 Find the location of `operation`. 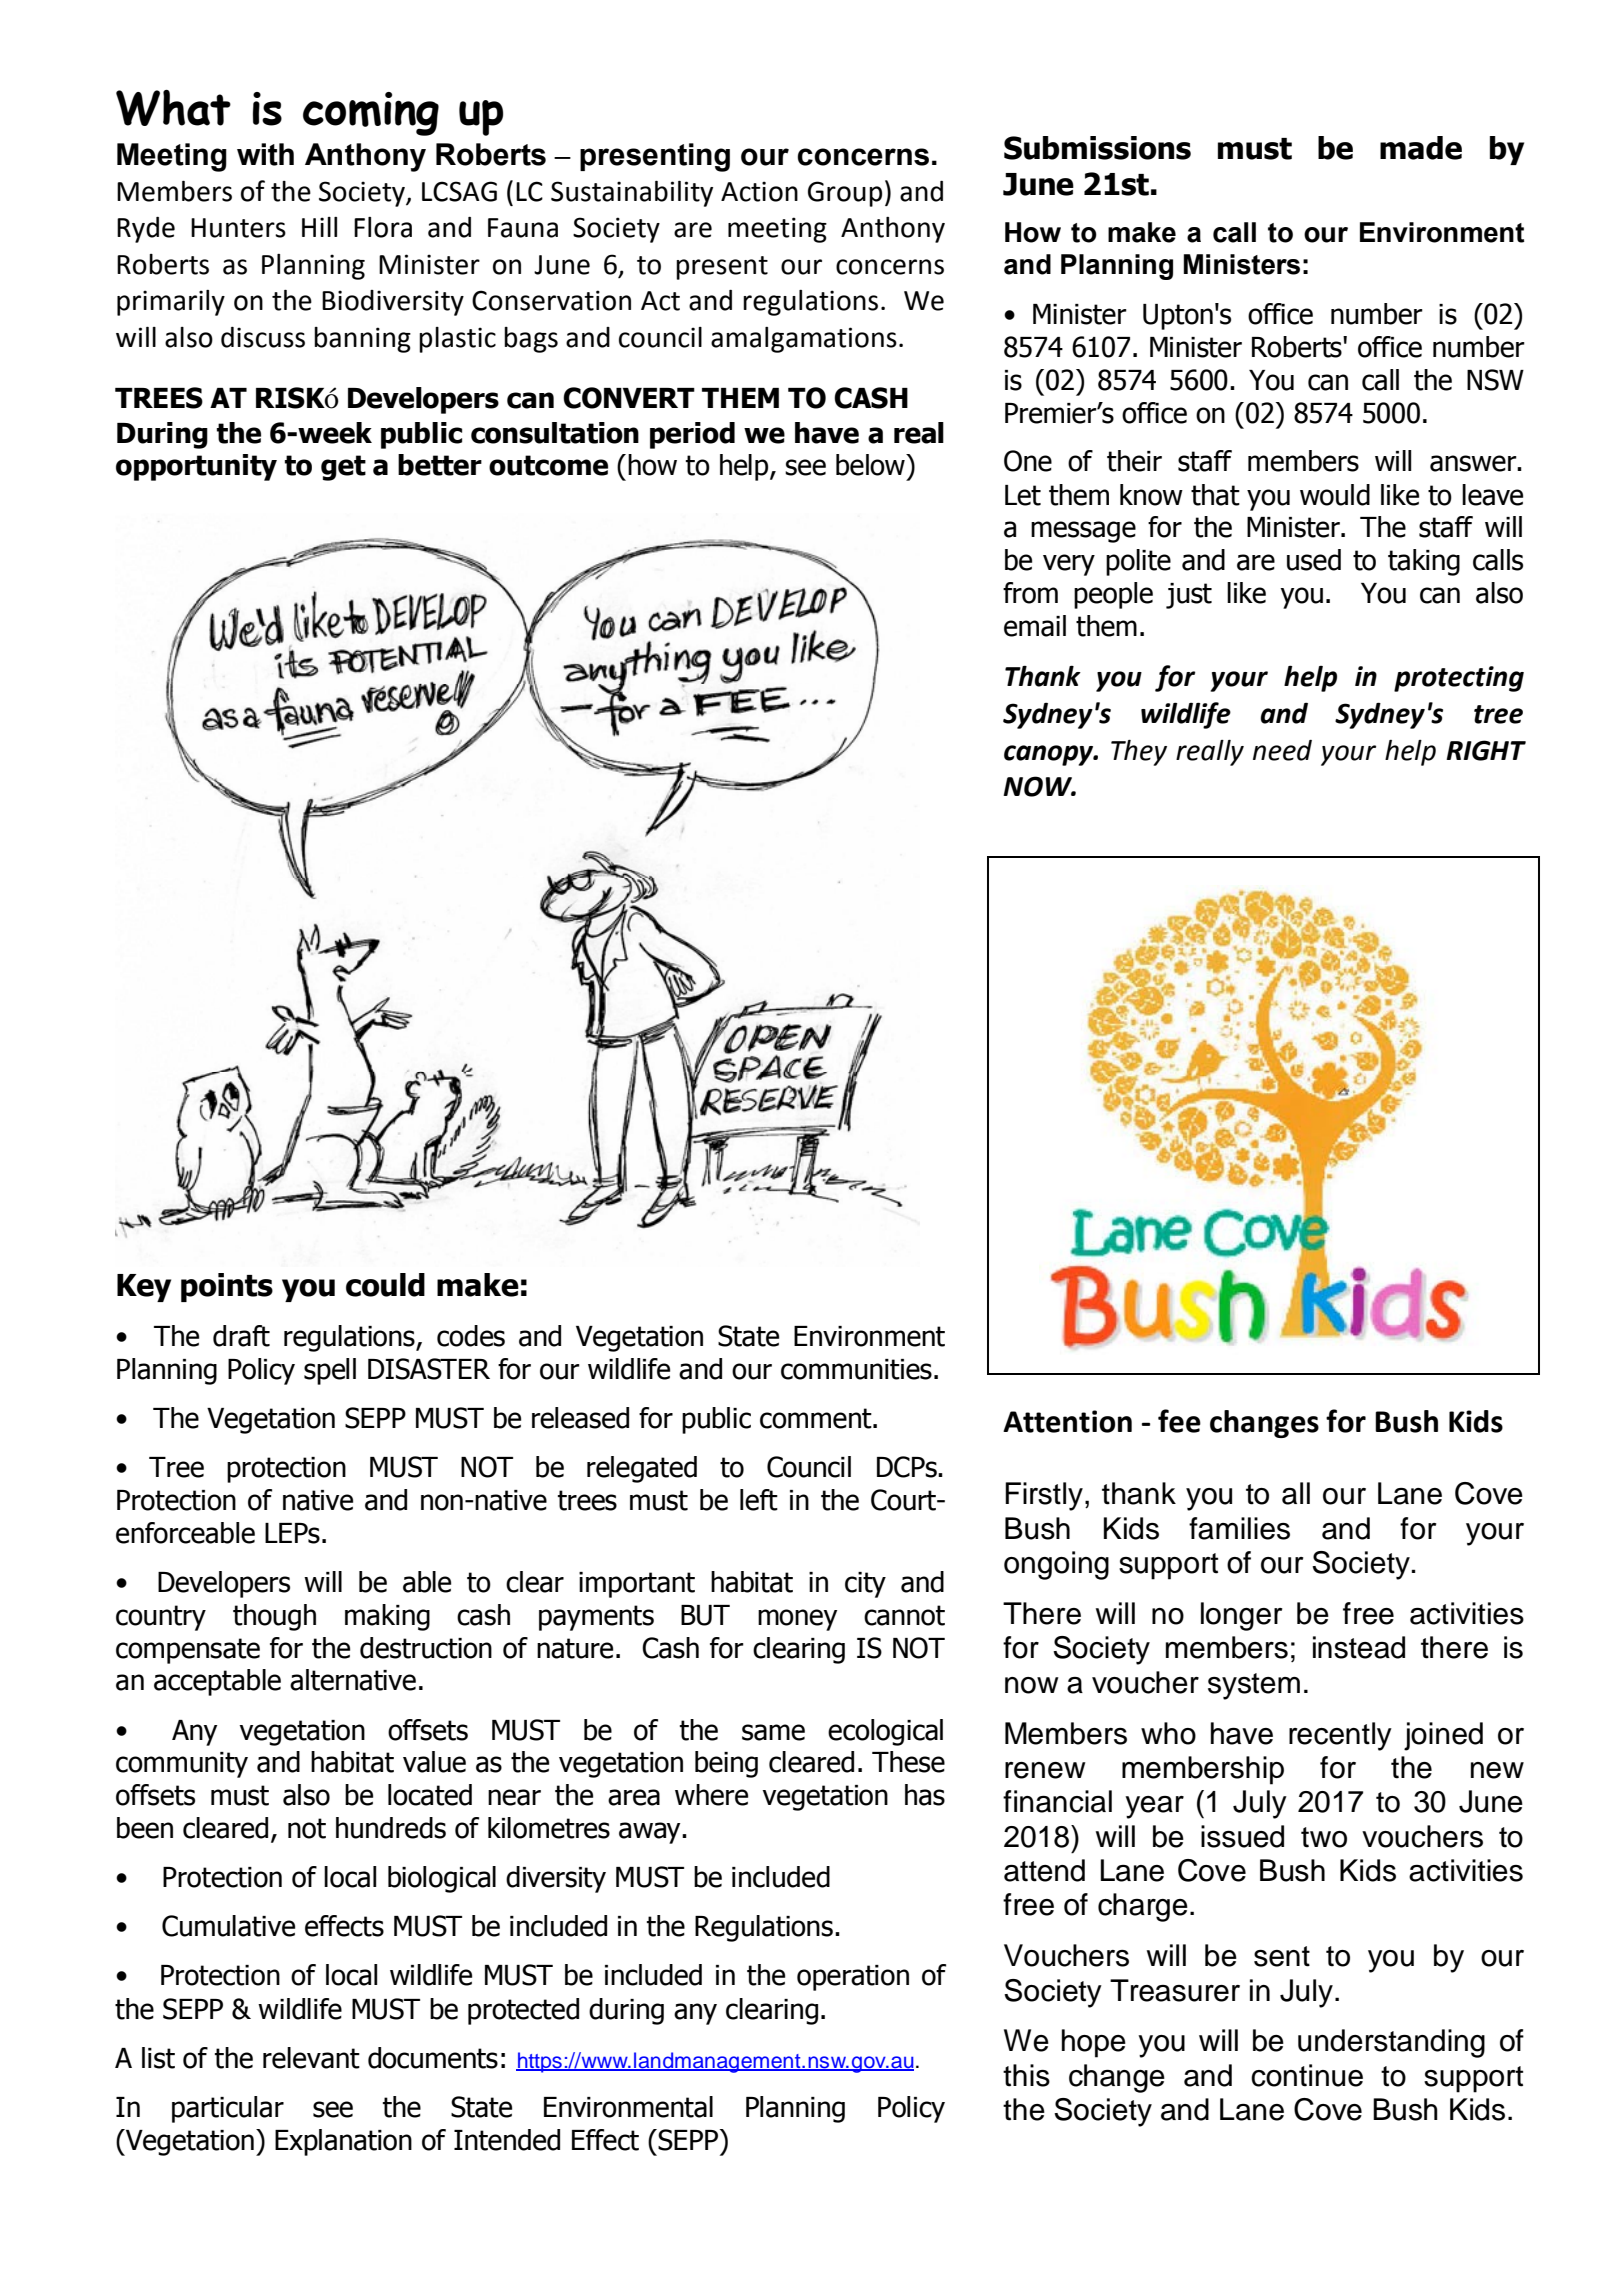

operation is located at coordinates (853, 1978).
